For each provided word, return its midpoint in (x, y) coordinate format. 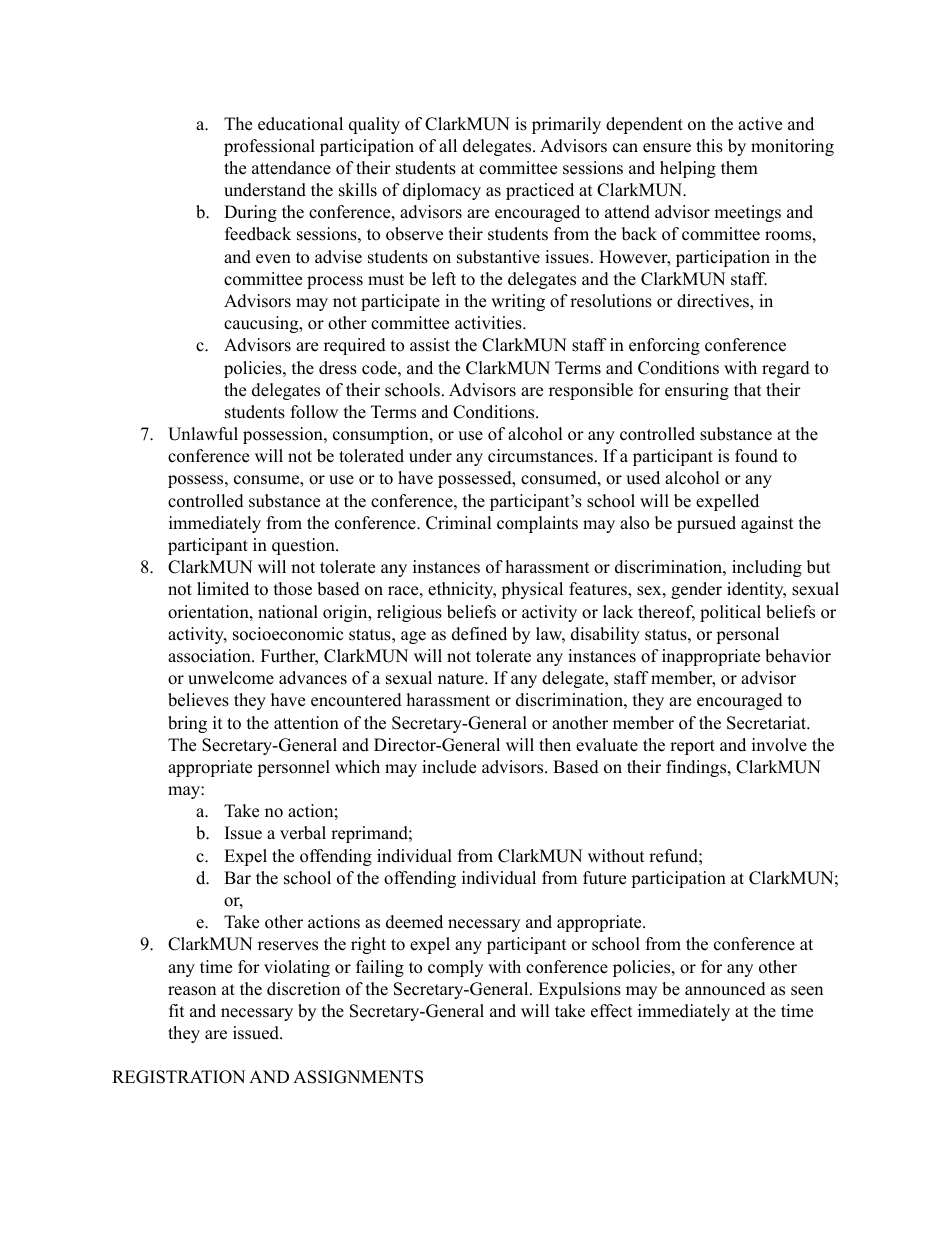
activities (489, 323)
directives (714, 302)
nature (462, 679)
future (604, 878)
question (304, 546)
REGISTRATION (178, 1077)
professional (269, 147)
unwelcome (231, 678)
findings (696, 768)
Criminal (459, 523)
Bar (237, 877)
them (739, 168)
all (448, 145)
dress (338, 368)
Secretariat (767, 723)
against (767, 524)
